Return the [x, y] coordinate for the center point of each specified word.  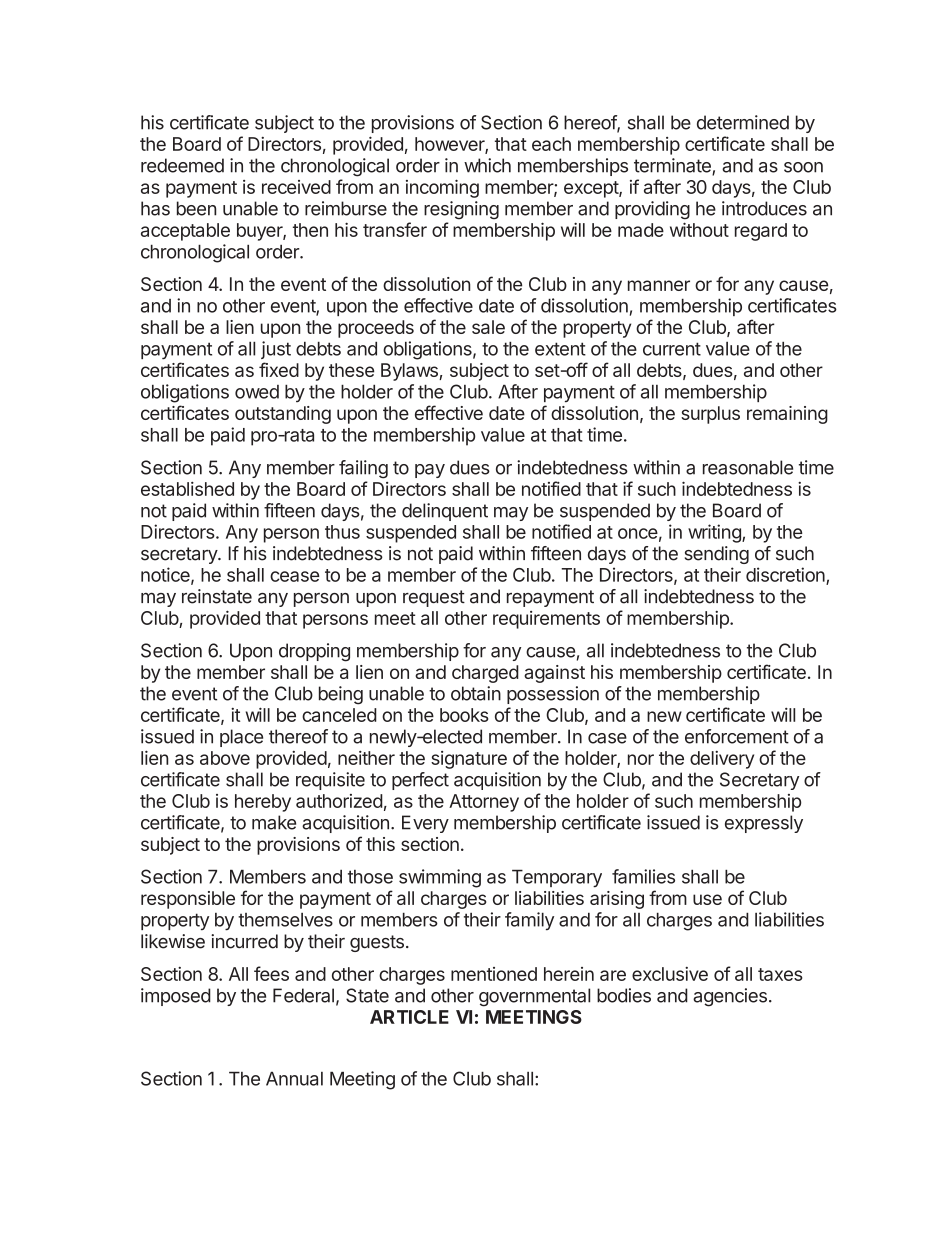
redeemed [182, 165]
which [487, 165]
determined [743, 122]
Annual [294, 1078]
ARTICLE [409, 1017]
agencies [730, 997]
